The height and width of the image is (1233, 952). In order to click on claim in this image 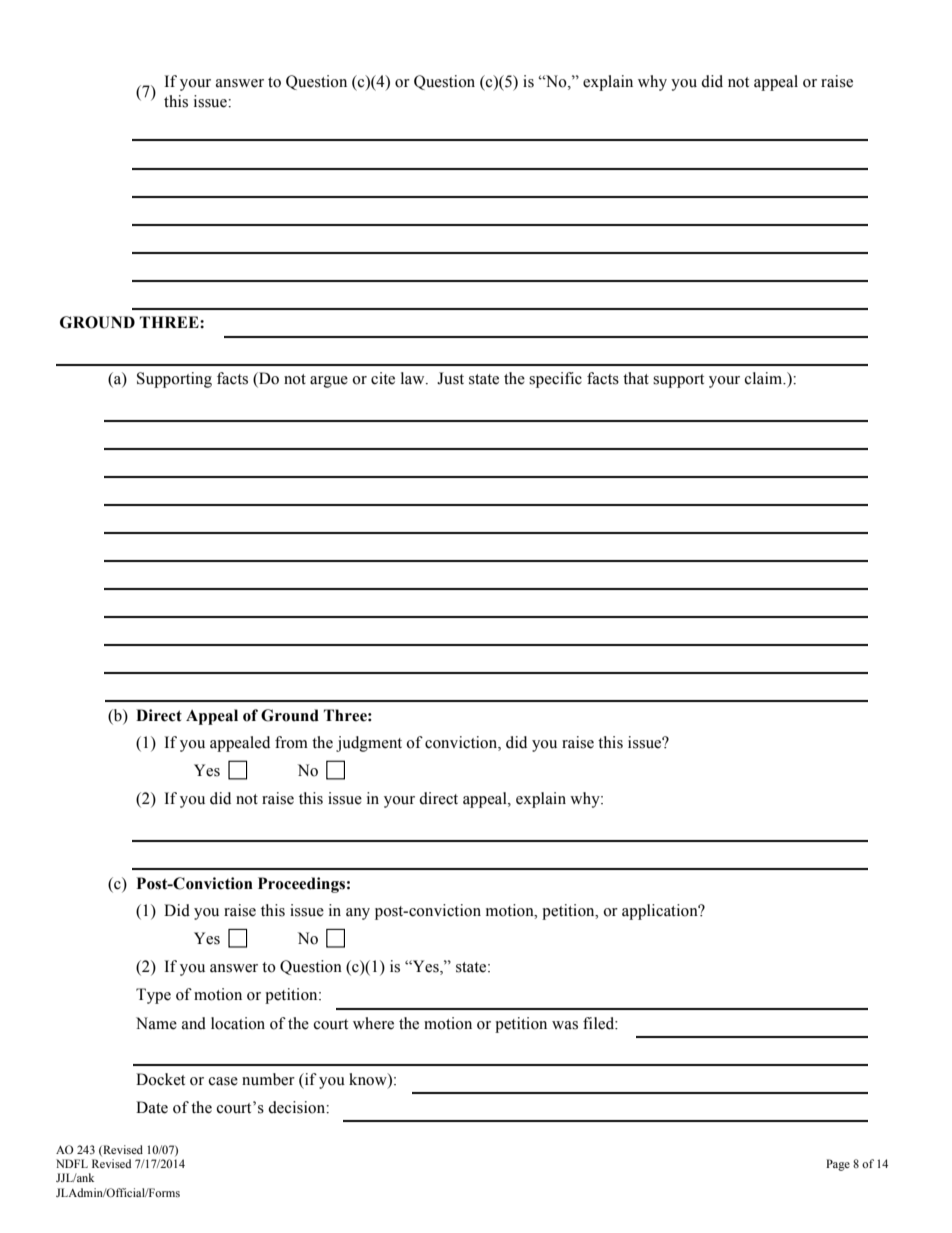, I will do `click(765, 378)`.
